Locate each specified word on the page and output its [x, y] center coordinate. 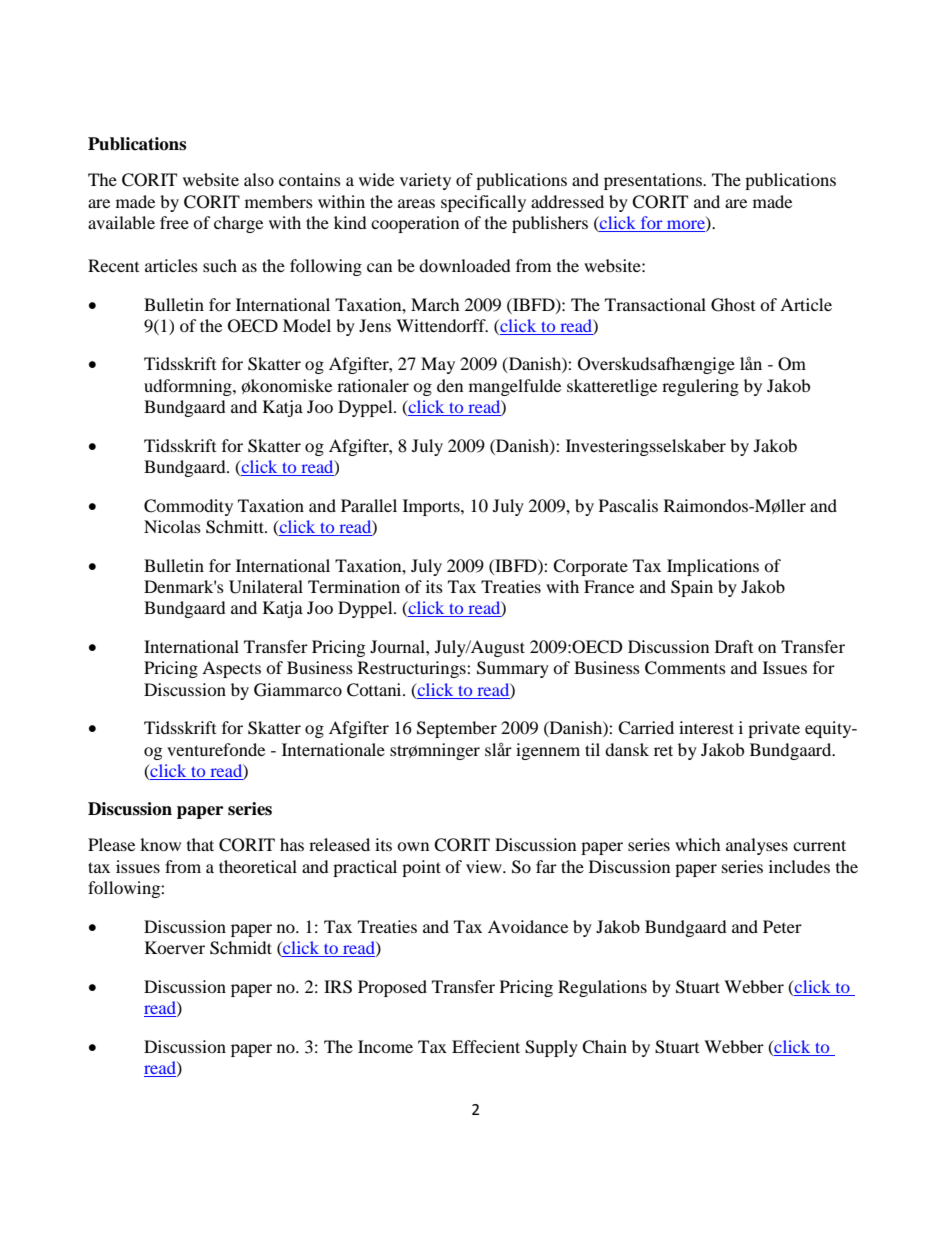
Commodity [188, 507]
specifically [483, 203]
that [200, 844]
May [438, 365]
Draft [734, 646]
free [174, 222]
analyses [757, 846]
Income [385, 1046]
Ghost [733, 305]
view [485, 866]
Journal [398, 646]
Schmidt [241, 948]
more [686, 226]
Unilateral [266, 587]
